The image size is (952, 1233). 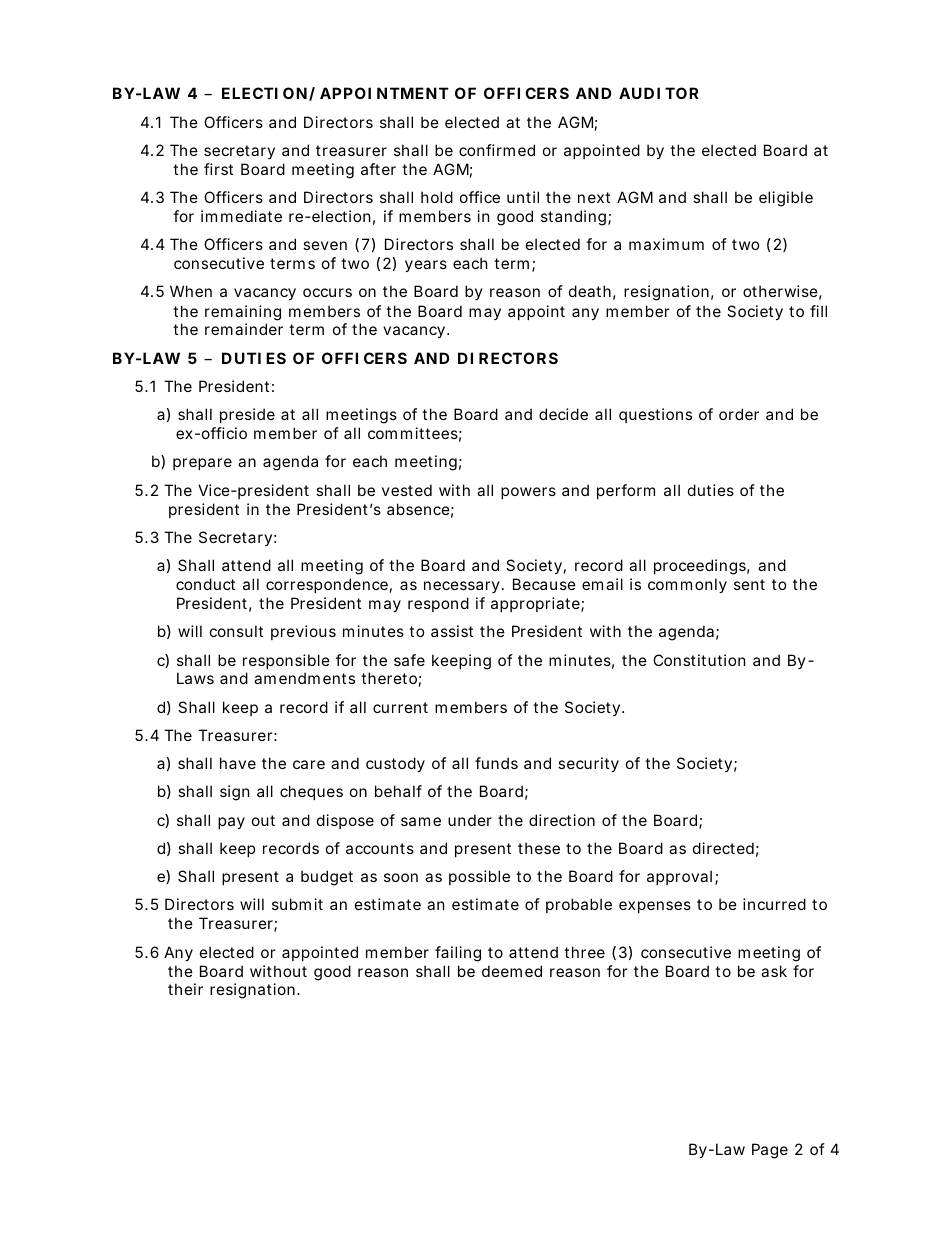 I want to click on prepare, so click(x=202, y=464).
